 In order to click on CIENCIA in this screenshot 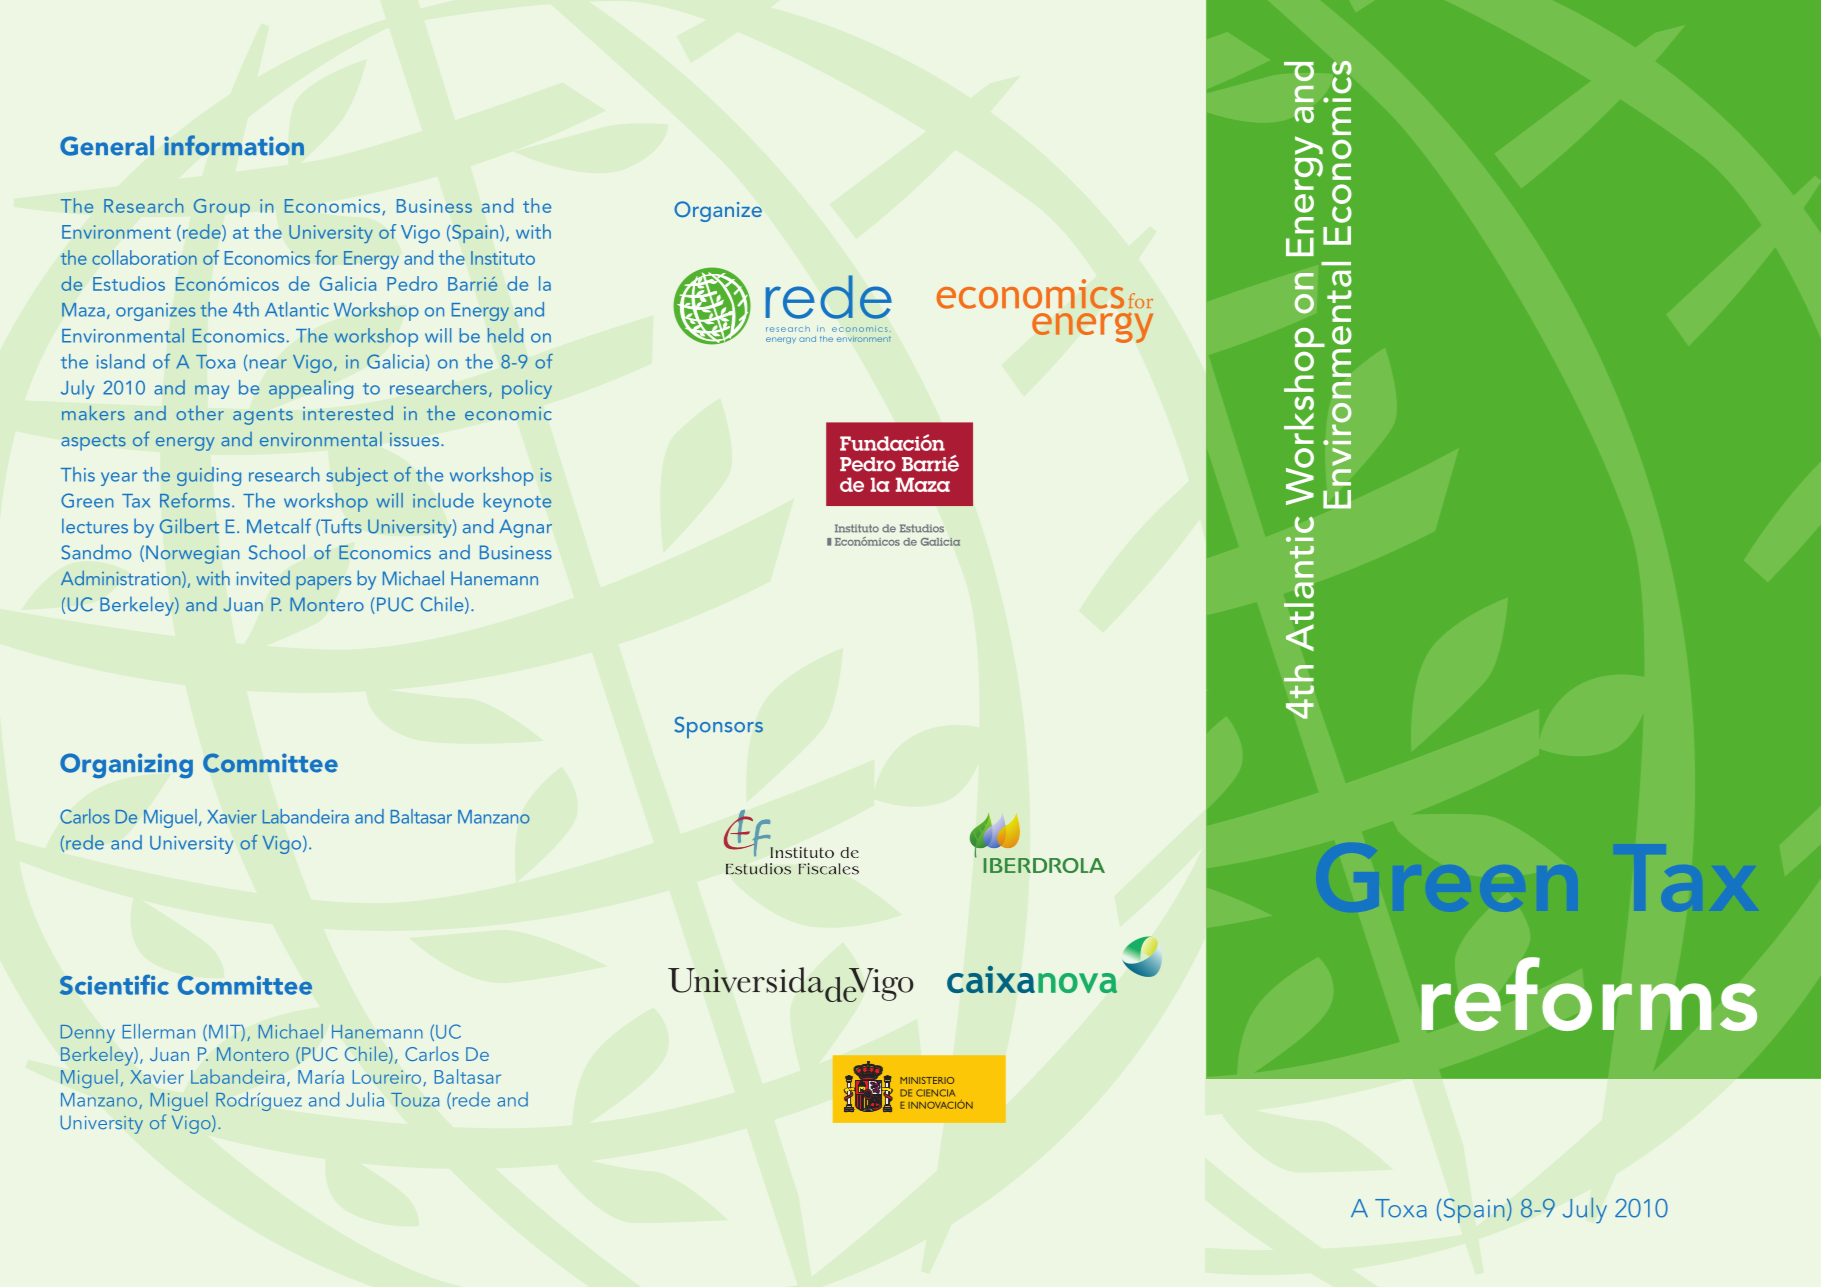, I will do `click(935, 1093)`.
